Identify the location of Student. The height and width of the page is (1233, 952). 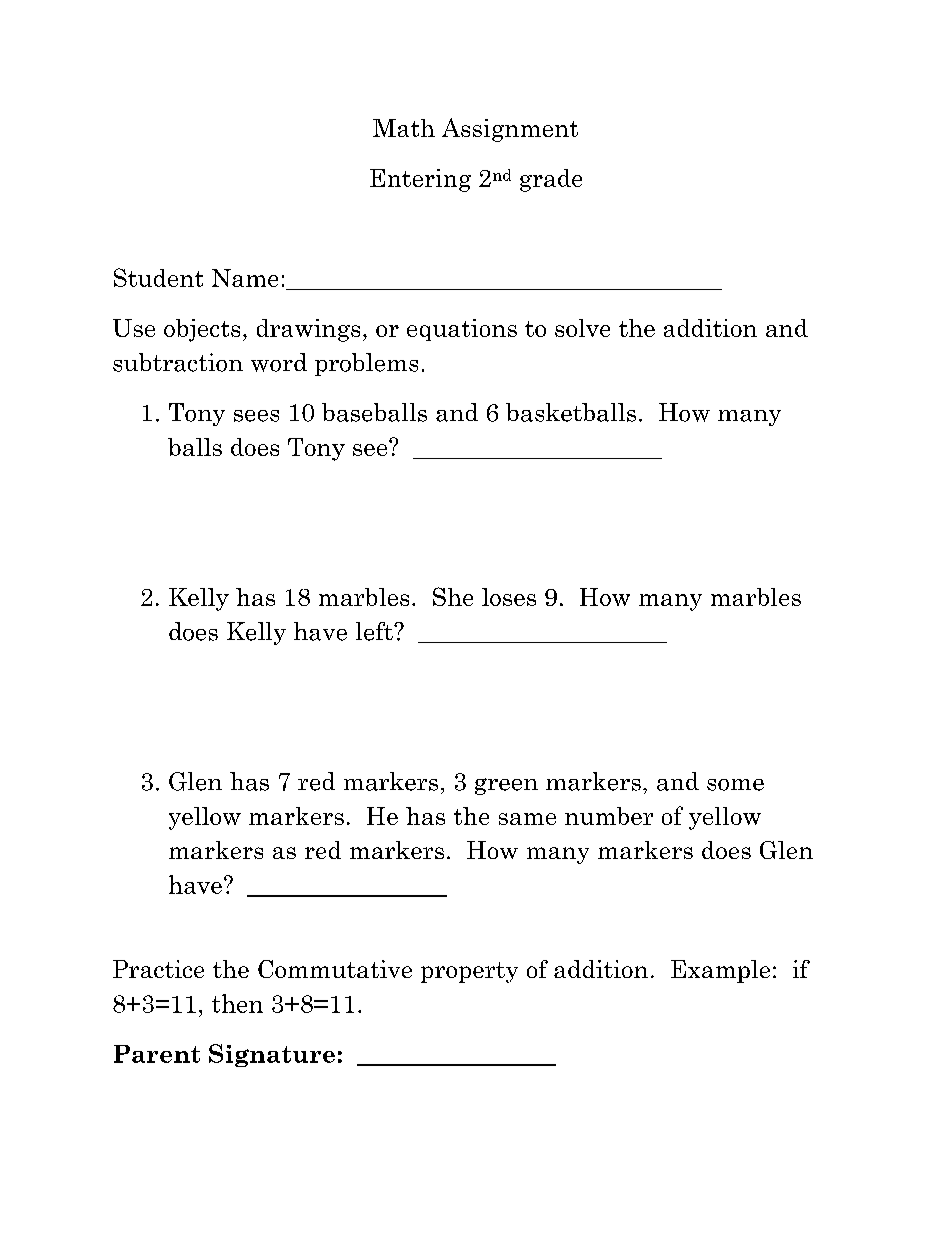
(158, 277).
